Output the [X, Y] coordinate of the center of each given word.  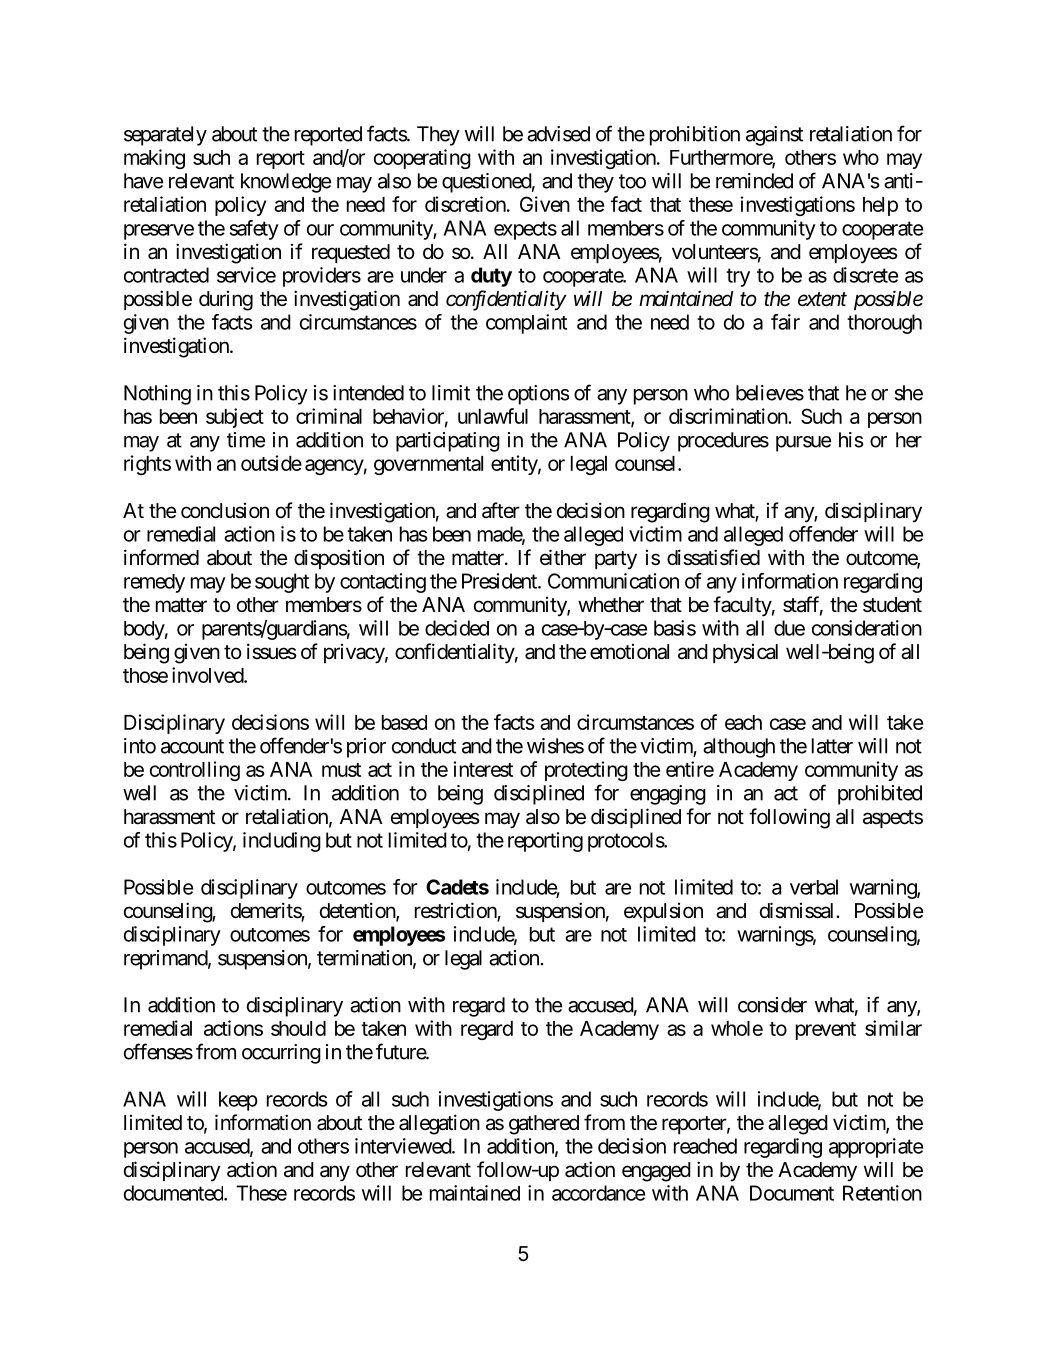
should [298, 1028]
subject [235, 418]
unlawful [493, 416]
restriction [456, 911]
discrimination [729, 416]
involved [208, 675]
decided [457, 628]
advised [558, 134]
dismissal [798, 910]
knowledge [286, 183]
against [774, 136]
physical [745, 654]
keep [238, 1101]
